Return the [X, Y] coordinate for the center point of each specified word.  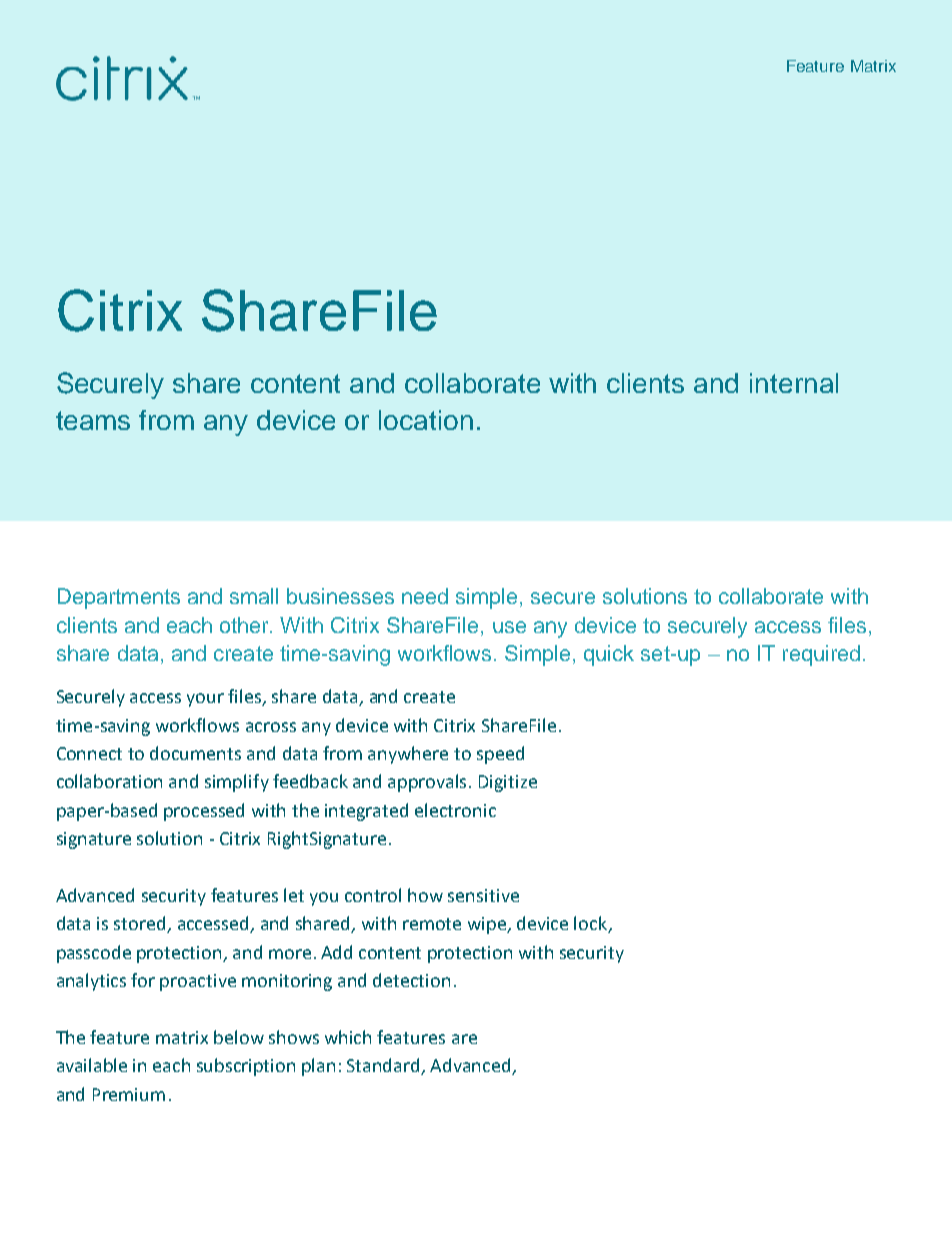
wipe [488, 925]
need [425, 596]
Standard [384, 1066]
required [821, 655]
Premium [129, 1094]
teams [93, 420]
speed [500, 755]
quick [609, 655]
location [426, 420]
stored [141, 924]
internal [794, 383]
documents [195, 753]
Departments [119, 598]
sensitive [483, 895]
